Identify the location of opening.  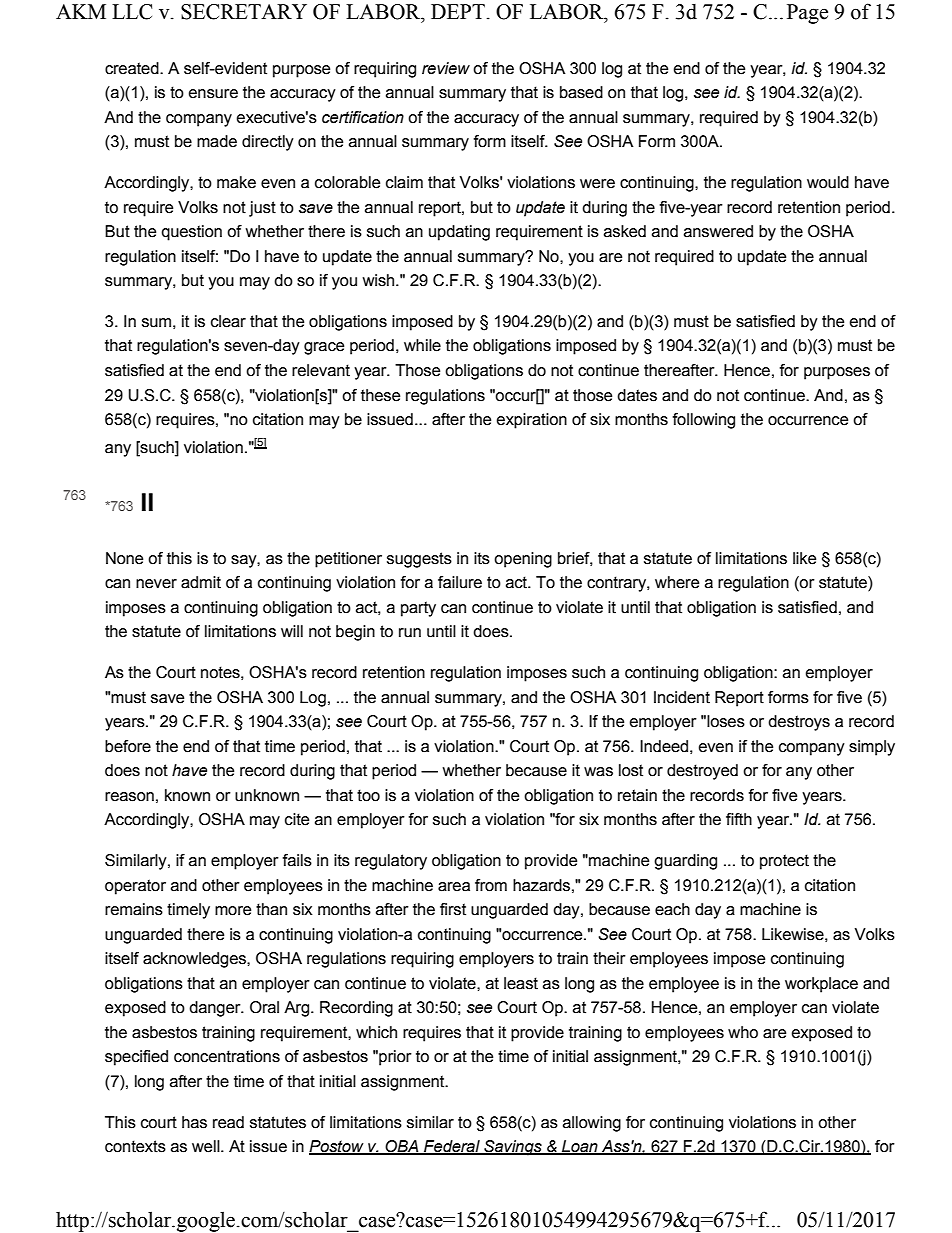
(523, 560).
